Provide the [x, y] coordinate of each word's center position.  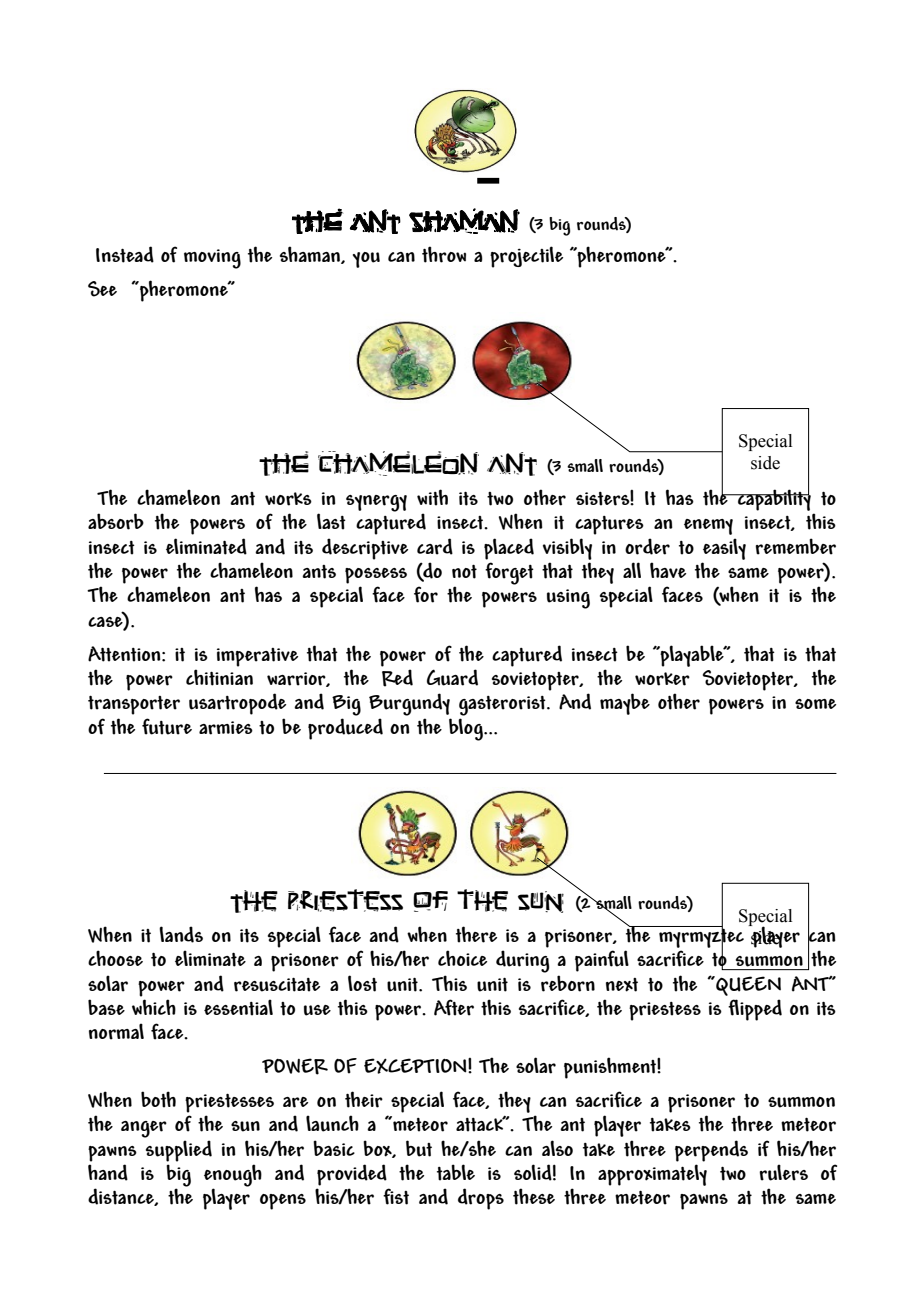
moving [212, 259]
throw [444, 254]
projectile [526, 257]
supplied [179, 1151]
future [167, 726]
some [815, 704]
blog [467, 729]
